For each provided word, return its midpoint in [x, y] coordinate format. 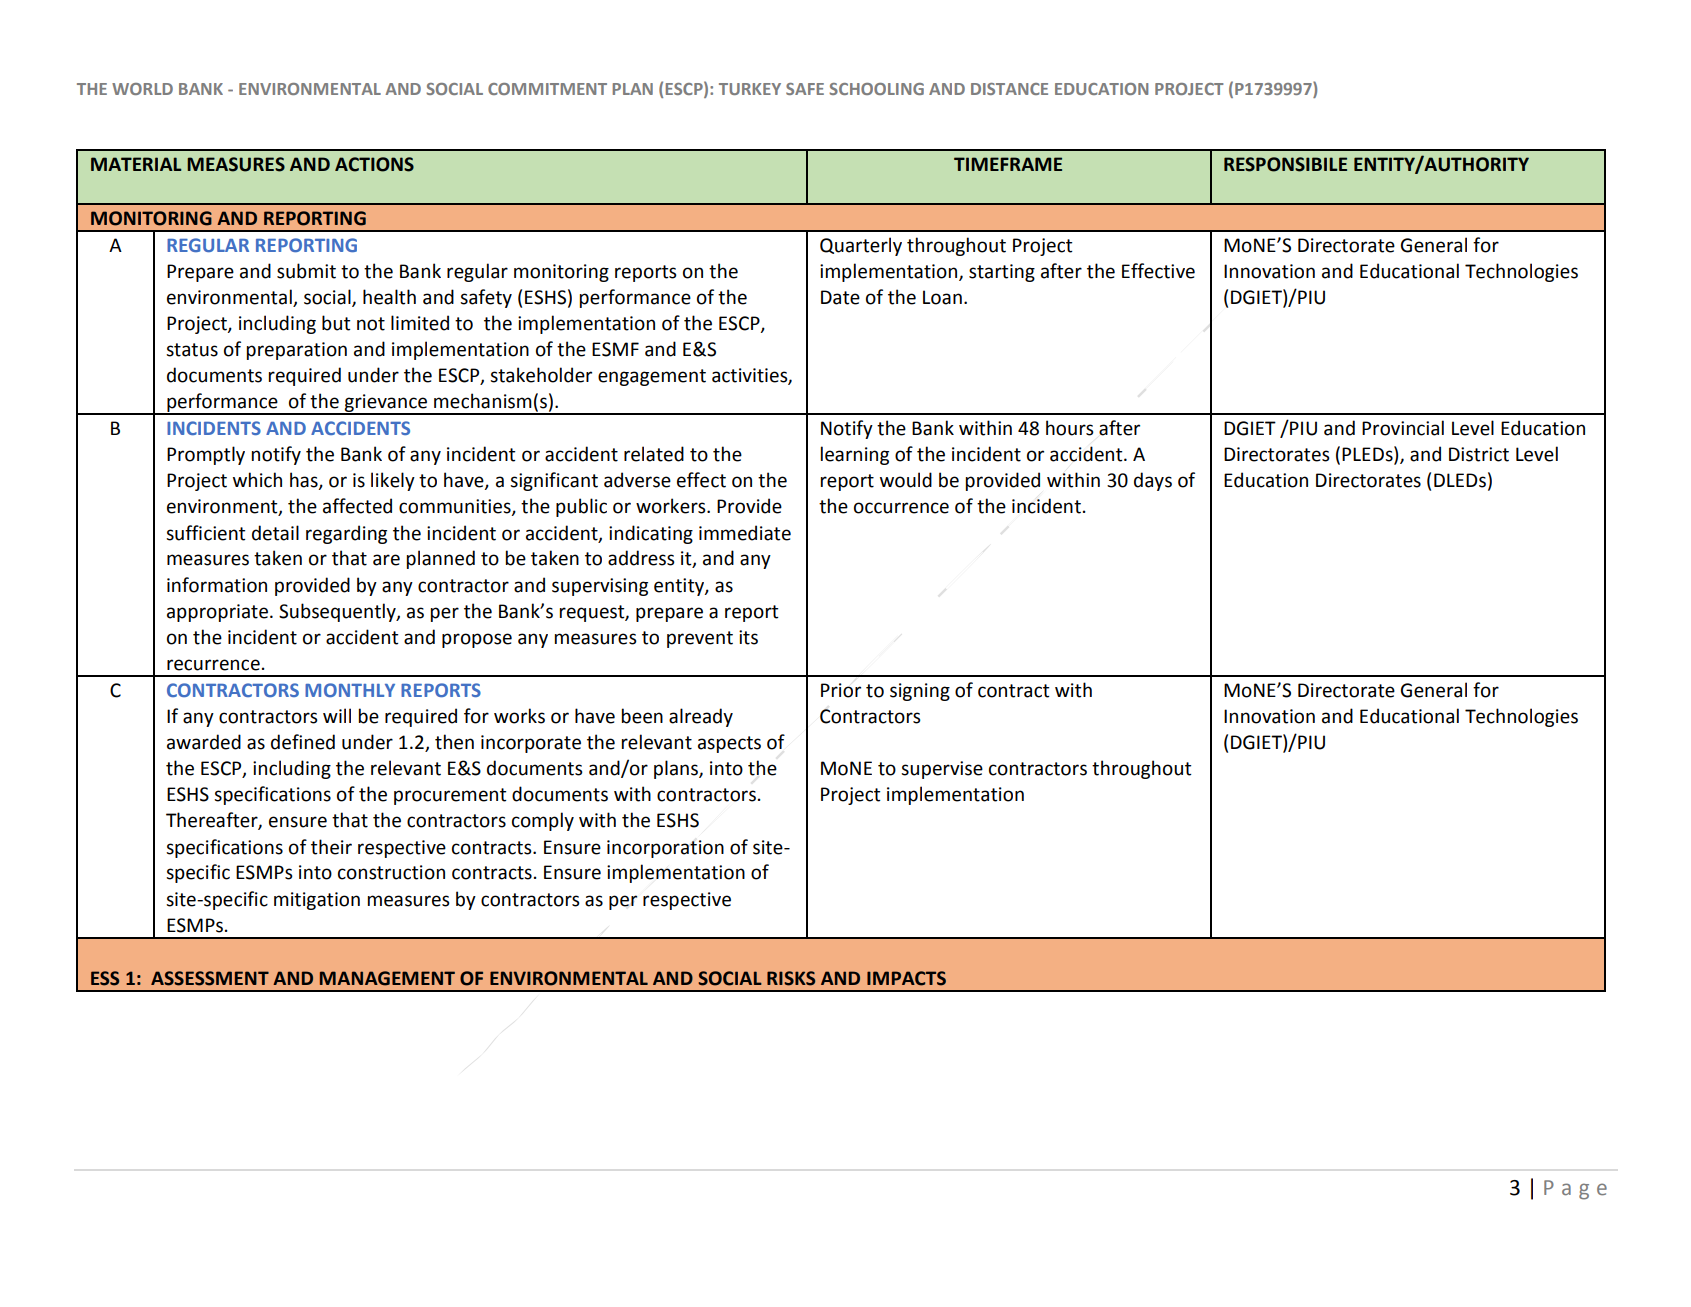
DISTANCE [1009, 89]
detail [275, 533]
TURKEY [750, 89]
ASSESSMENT [210, 978]
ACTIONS [374, 164]
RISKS [791, 978]
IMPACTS [906, 978]
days [1153, 481]
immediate [745, 533]
